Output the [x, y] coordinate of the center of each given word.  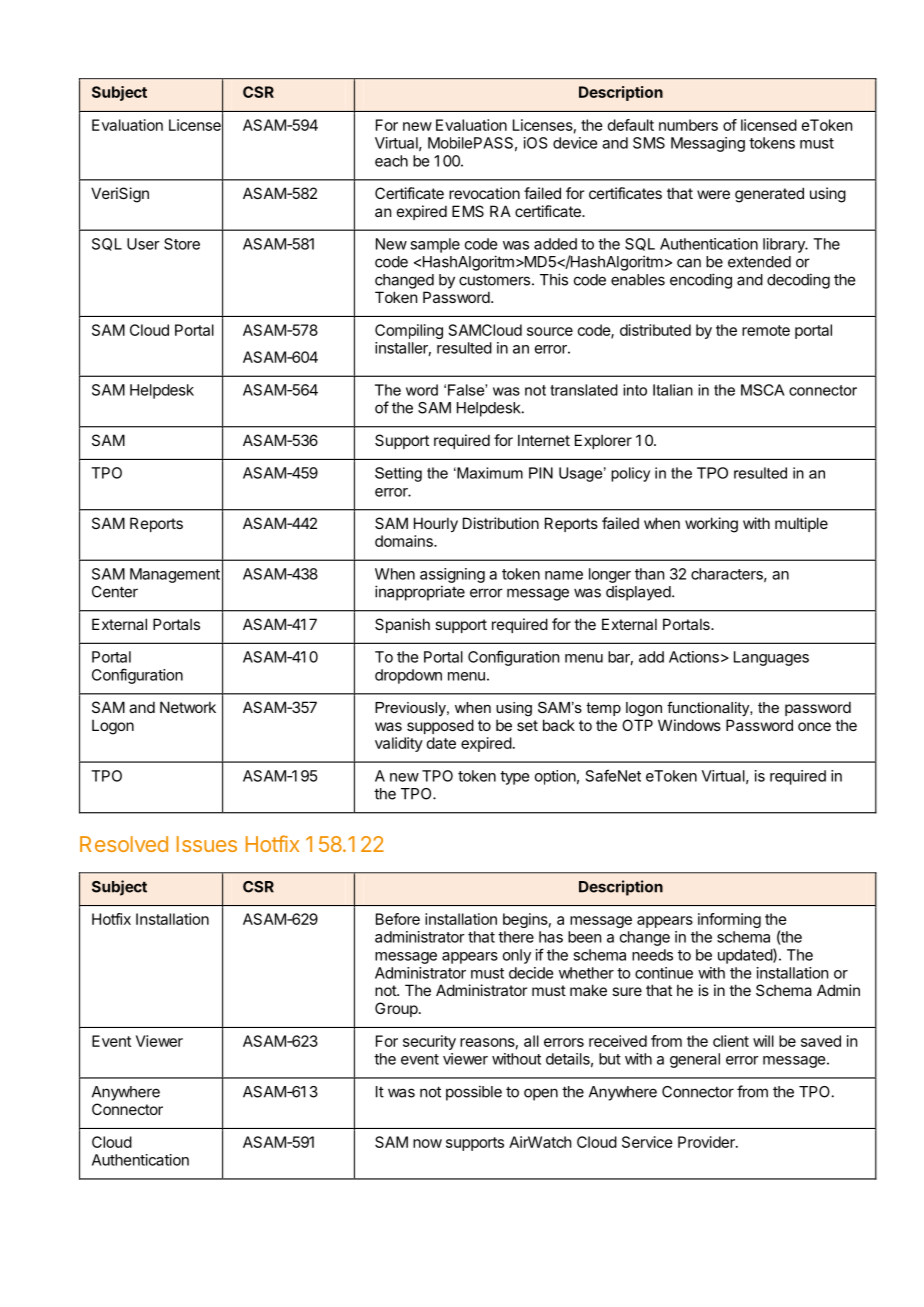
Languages [771, 658]
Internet [544, 440]
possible [474, 1093]
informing [729, 920]
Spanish [402, 625]
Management [175, 575]
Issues [207, 844]
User [143, 244]
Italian [673, 390]
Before [398, 919]
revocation [484, 193]
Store [182, 244]
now [427, 1143]
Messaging [708, 144]
